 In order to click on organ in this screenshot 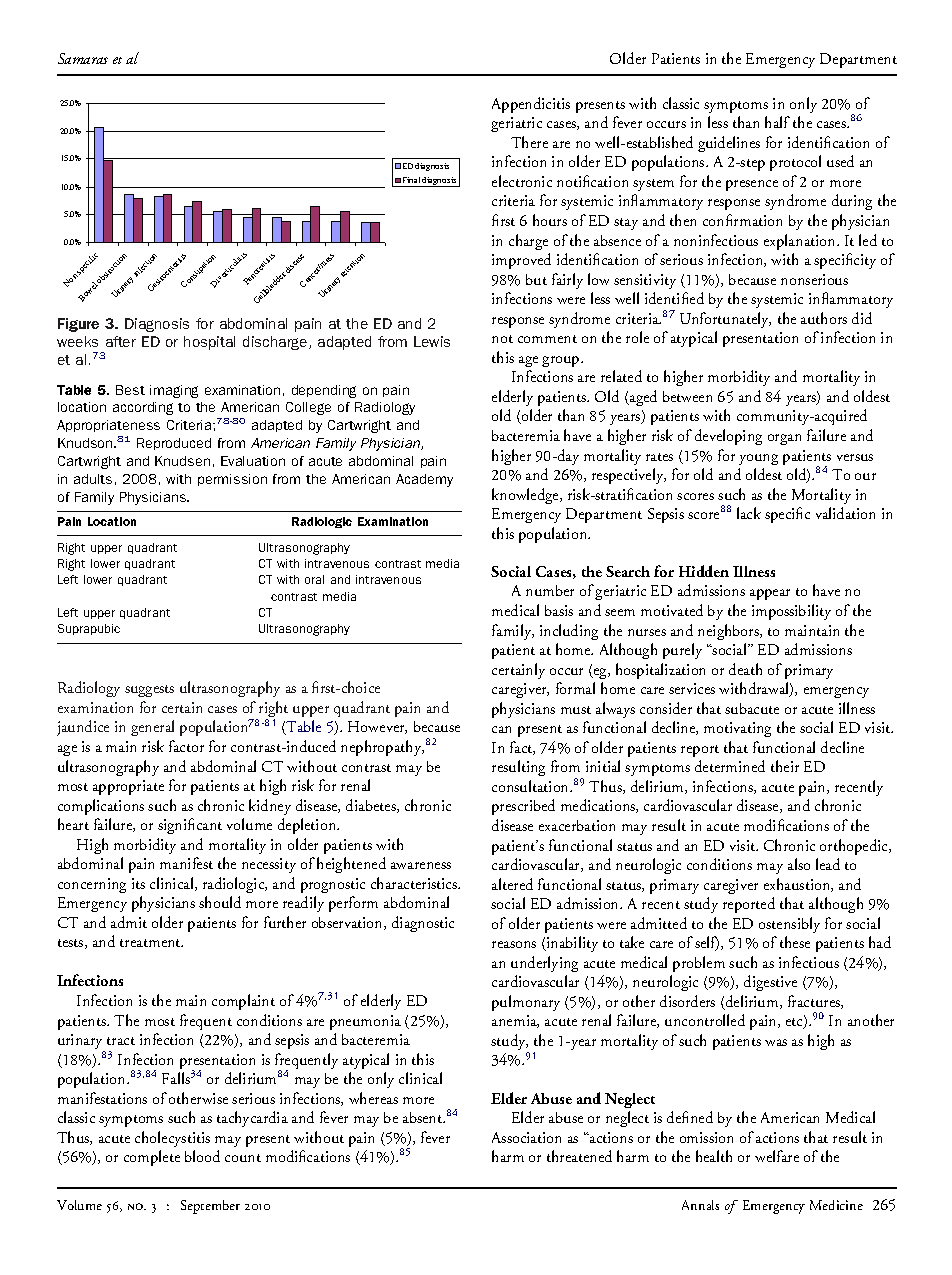, I will do `click(784, 439)`.
